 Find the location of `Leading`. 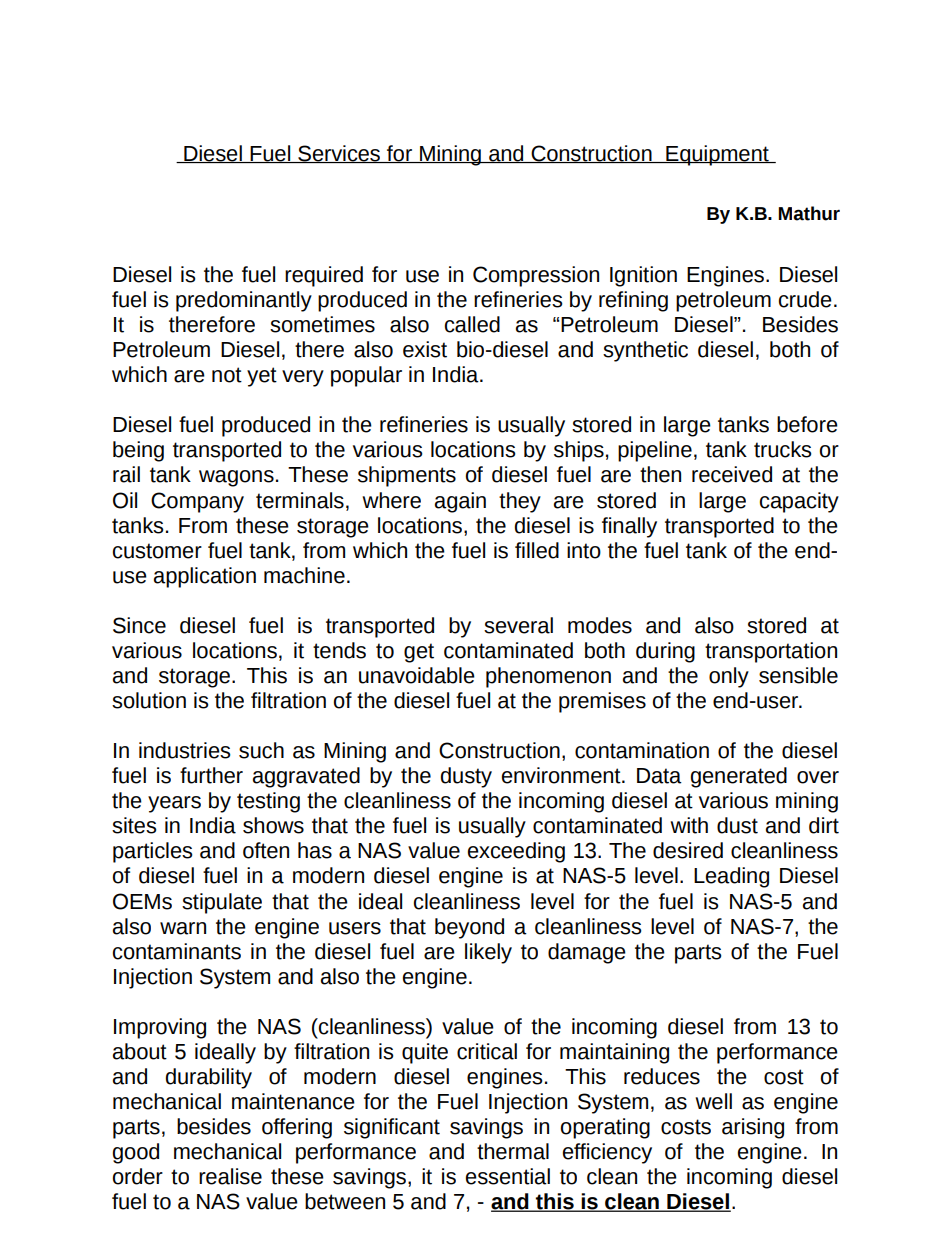

Leading is located at coordinates (731, 877).
